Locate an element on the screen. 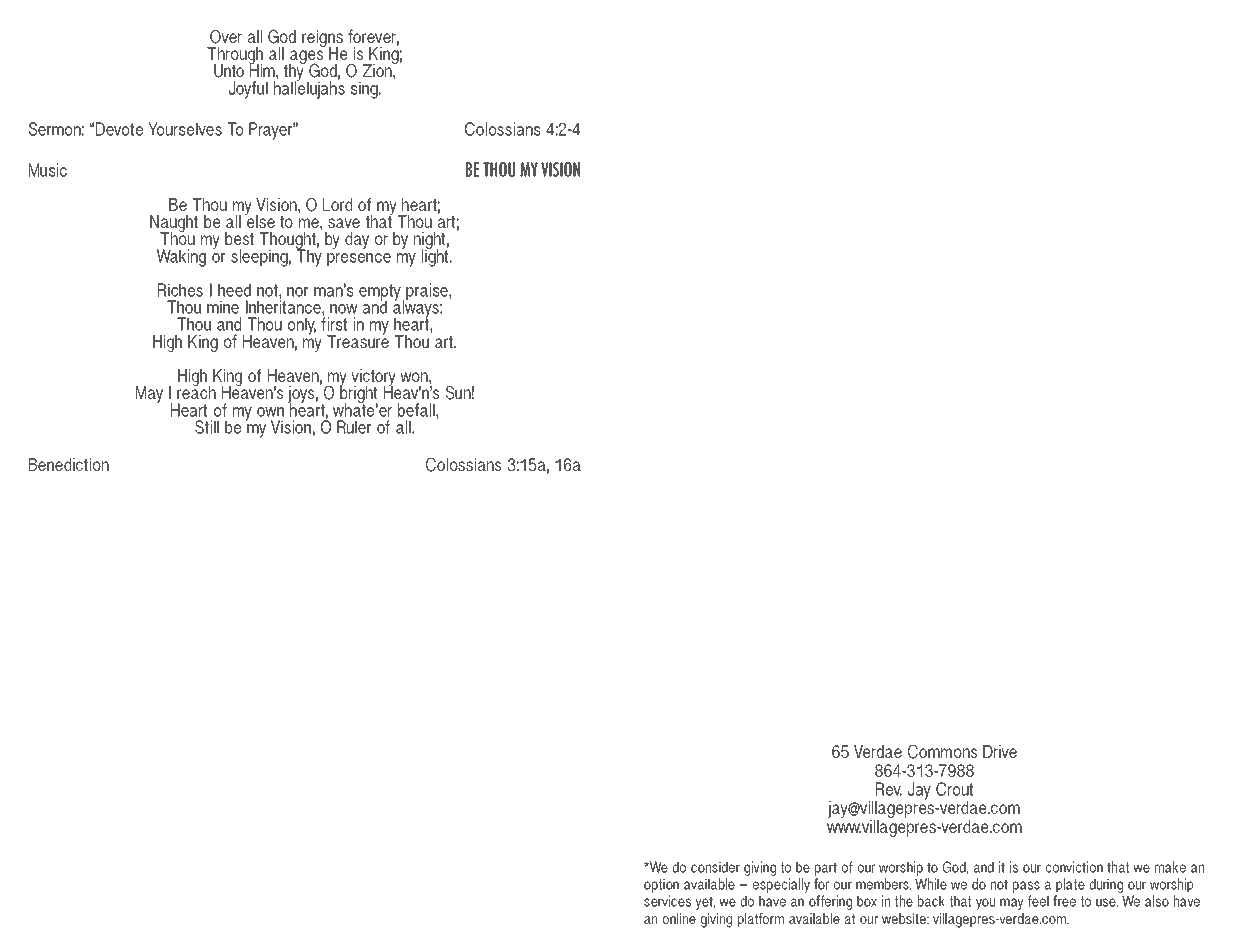 This screenshot has height=952, width=1233. Ruler is located at coordinates (354, 427).
